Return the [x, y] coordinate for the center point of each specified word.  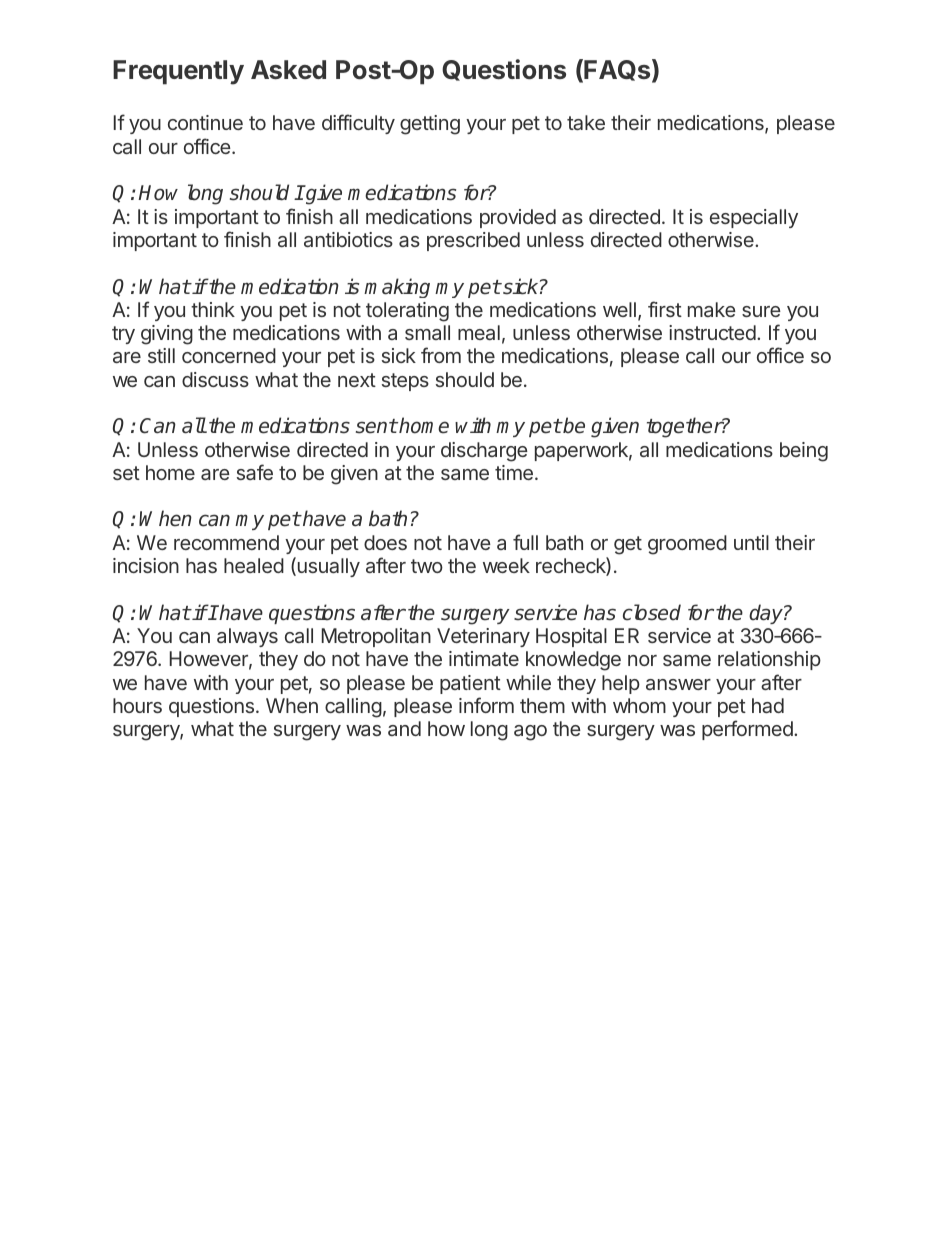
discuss [215, 379]
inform [486, 705]
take [586, 122]
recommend [226, 542]
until [751, 542]
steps [405, 382]
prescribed [473, 241]
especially [754, 218]
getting [430, 125]
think [213, 309]
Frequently [178, 72]
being [804, 452]
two [427, 566]
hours [137, 705]
